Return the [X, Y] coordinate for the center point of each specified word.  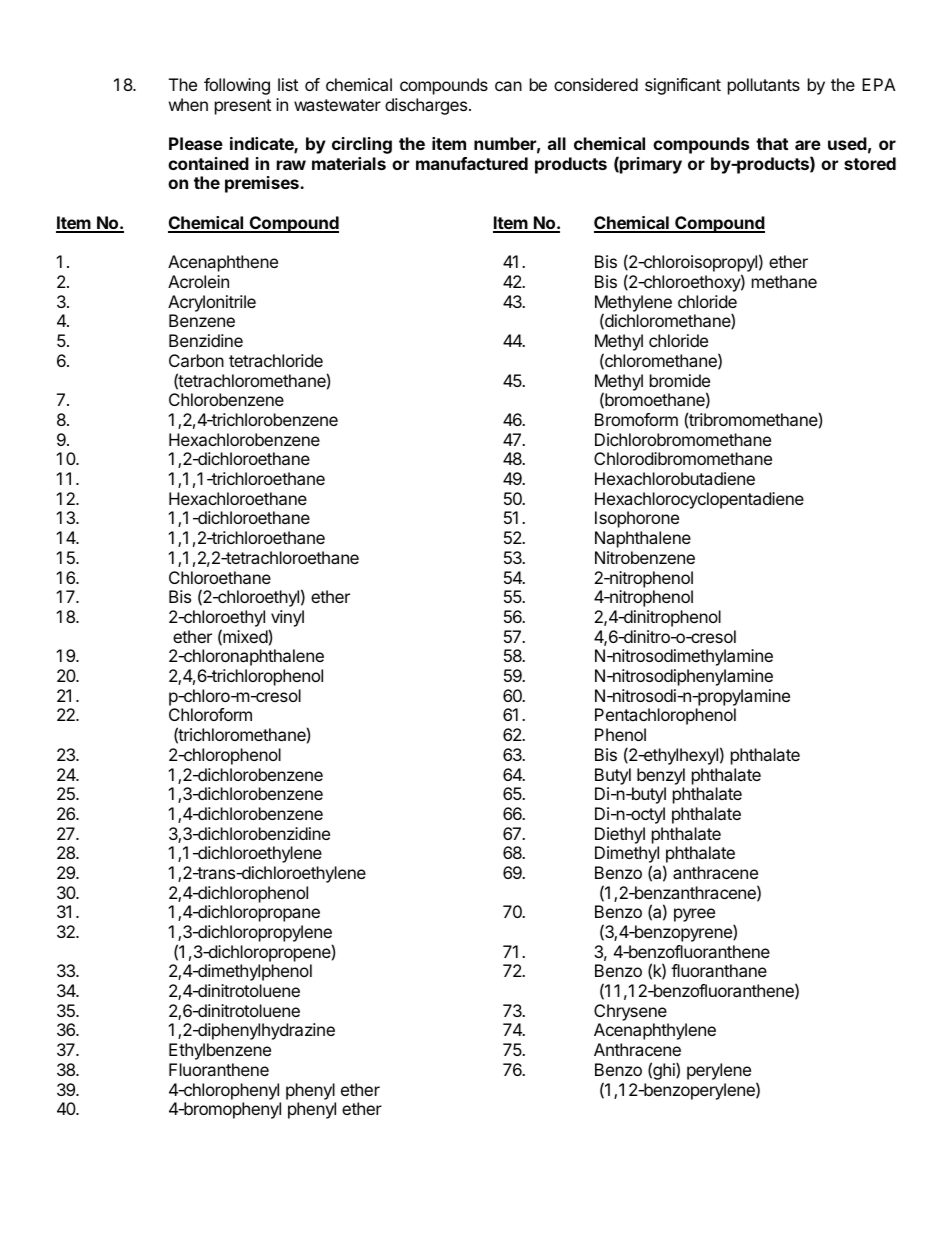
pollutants [764, 86]
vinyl [287, 618]
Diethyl [620, 835]
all [557, 143]
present [243, 107]
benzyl [661, 776]
